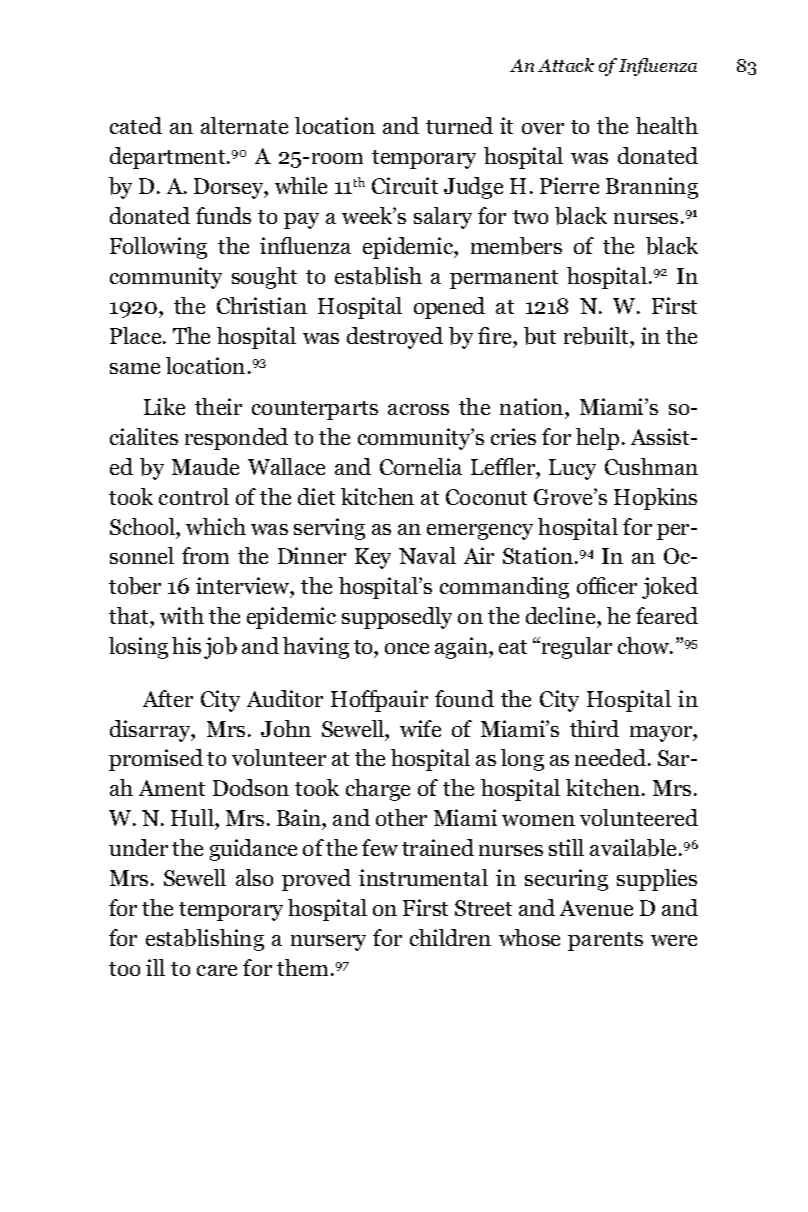  Describe the element at coordinates (450, 937) in the document. I see `children` at that location.
